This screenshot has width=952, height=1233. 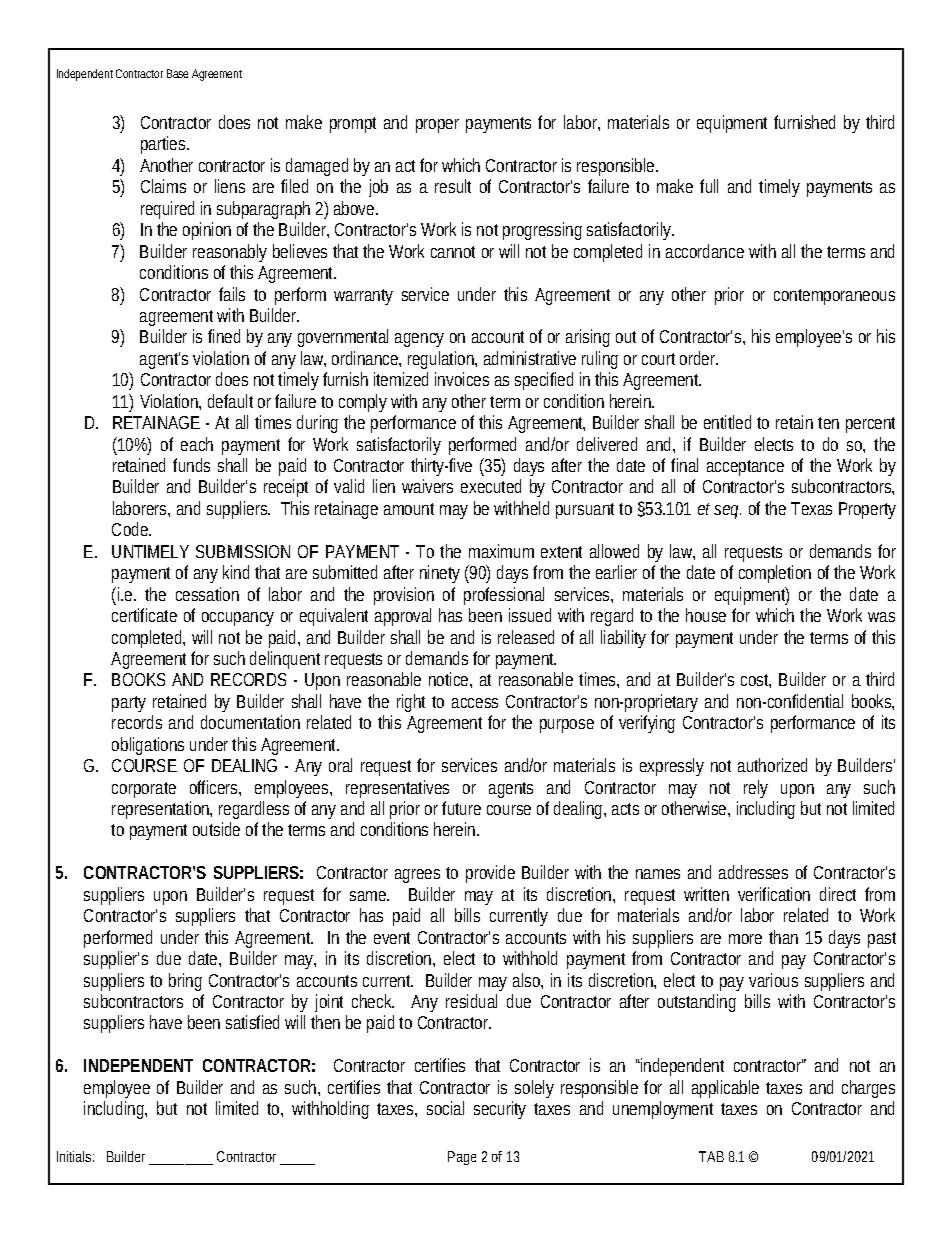 What do you see at coordinates (177, 73) in the screenshot?
I see `Base` at bounding box center [177, 73].
